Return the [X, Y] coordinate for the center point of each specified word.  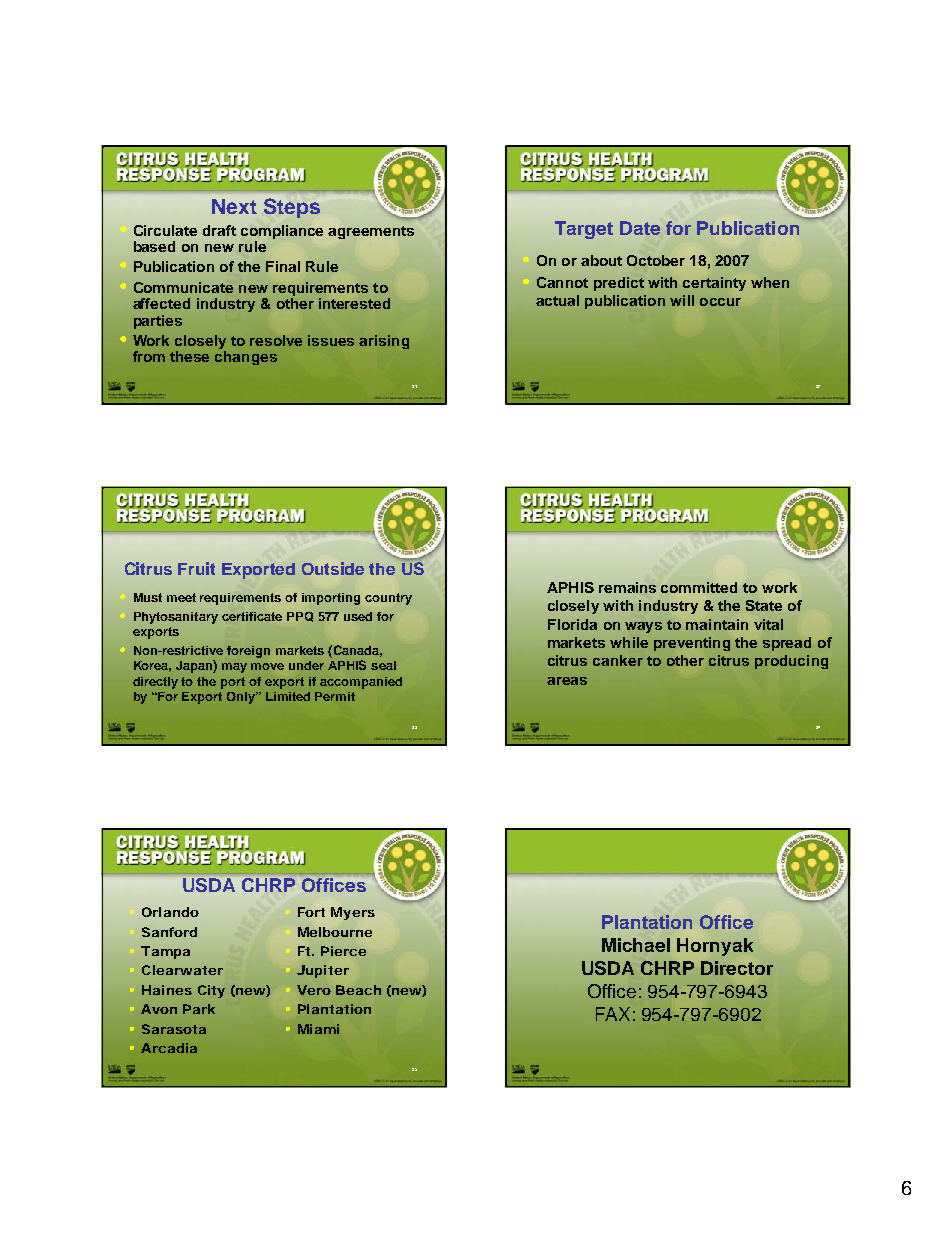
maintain [717, 624]
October [656, 260]
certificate [252, 616]
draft [219, 230]
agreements [371, 232]
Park [199, 1009]
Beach [358, 990]
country [388, 599]
